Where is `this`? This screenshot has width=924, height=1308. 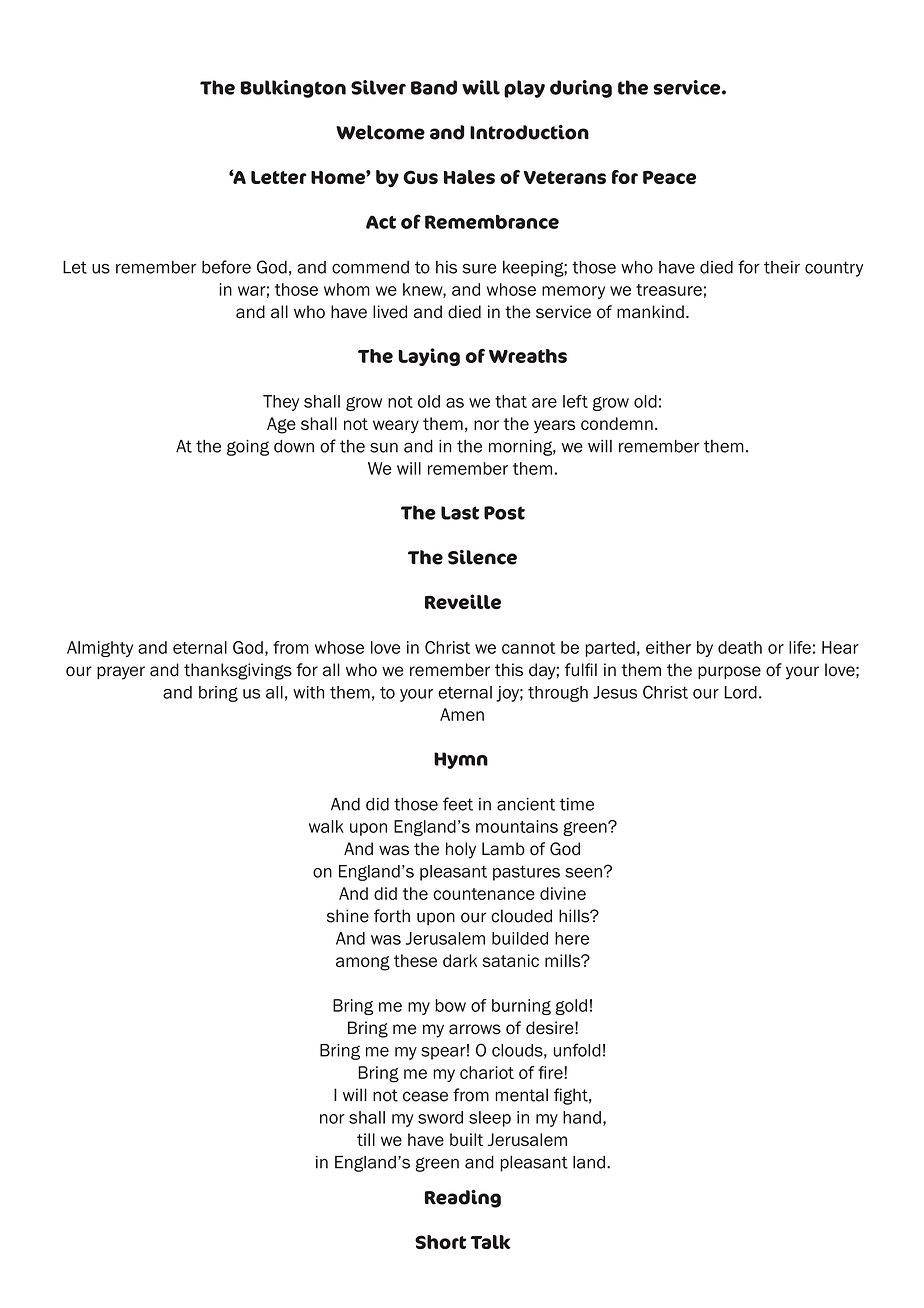
this is located at coordinates (509, 670).
